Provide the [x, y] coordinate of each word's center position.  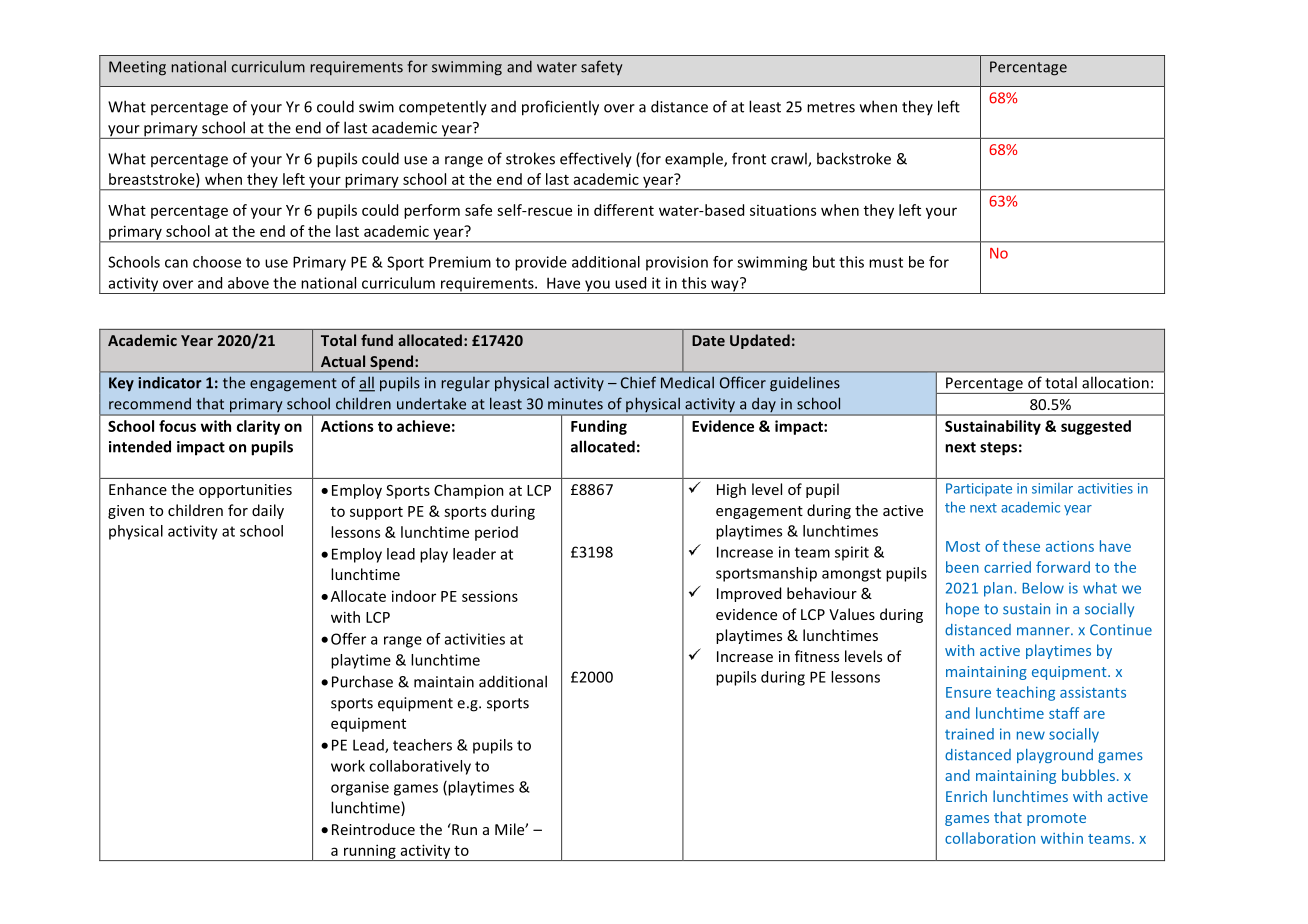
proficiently [560, 108]
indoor [414, 596]
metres [831, 107]
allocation [1115, 382]
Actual [343, 361]
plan [998, 589]
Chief [638, 382]
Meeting [137, 68]
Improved [749, 594]
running [369, 852]
